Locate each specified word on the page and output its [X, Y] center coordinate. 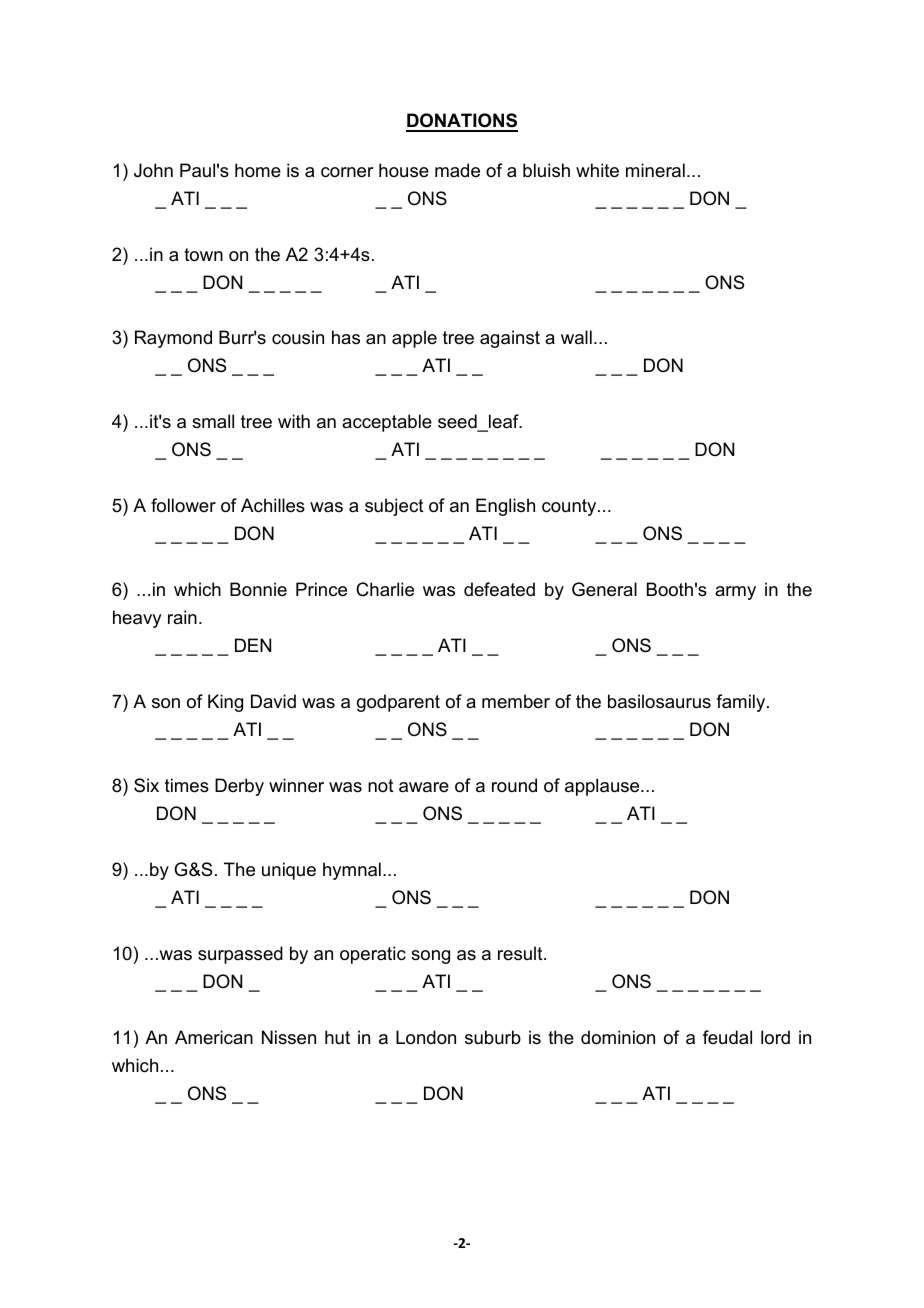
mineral [655, 170]
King [225, 703]
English [505, 507]
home [258, 170]
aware [424, 787]
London [426, 1037]
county [570, 507]
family [742, 703]
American [214, 1037]
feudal [727, 1037]
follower [183, 505]
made [457, 170]
